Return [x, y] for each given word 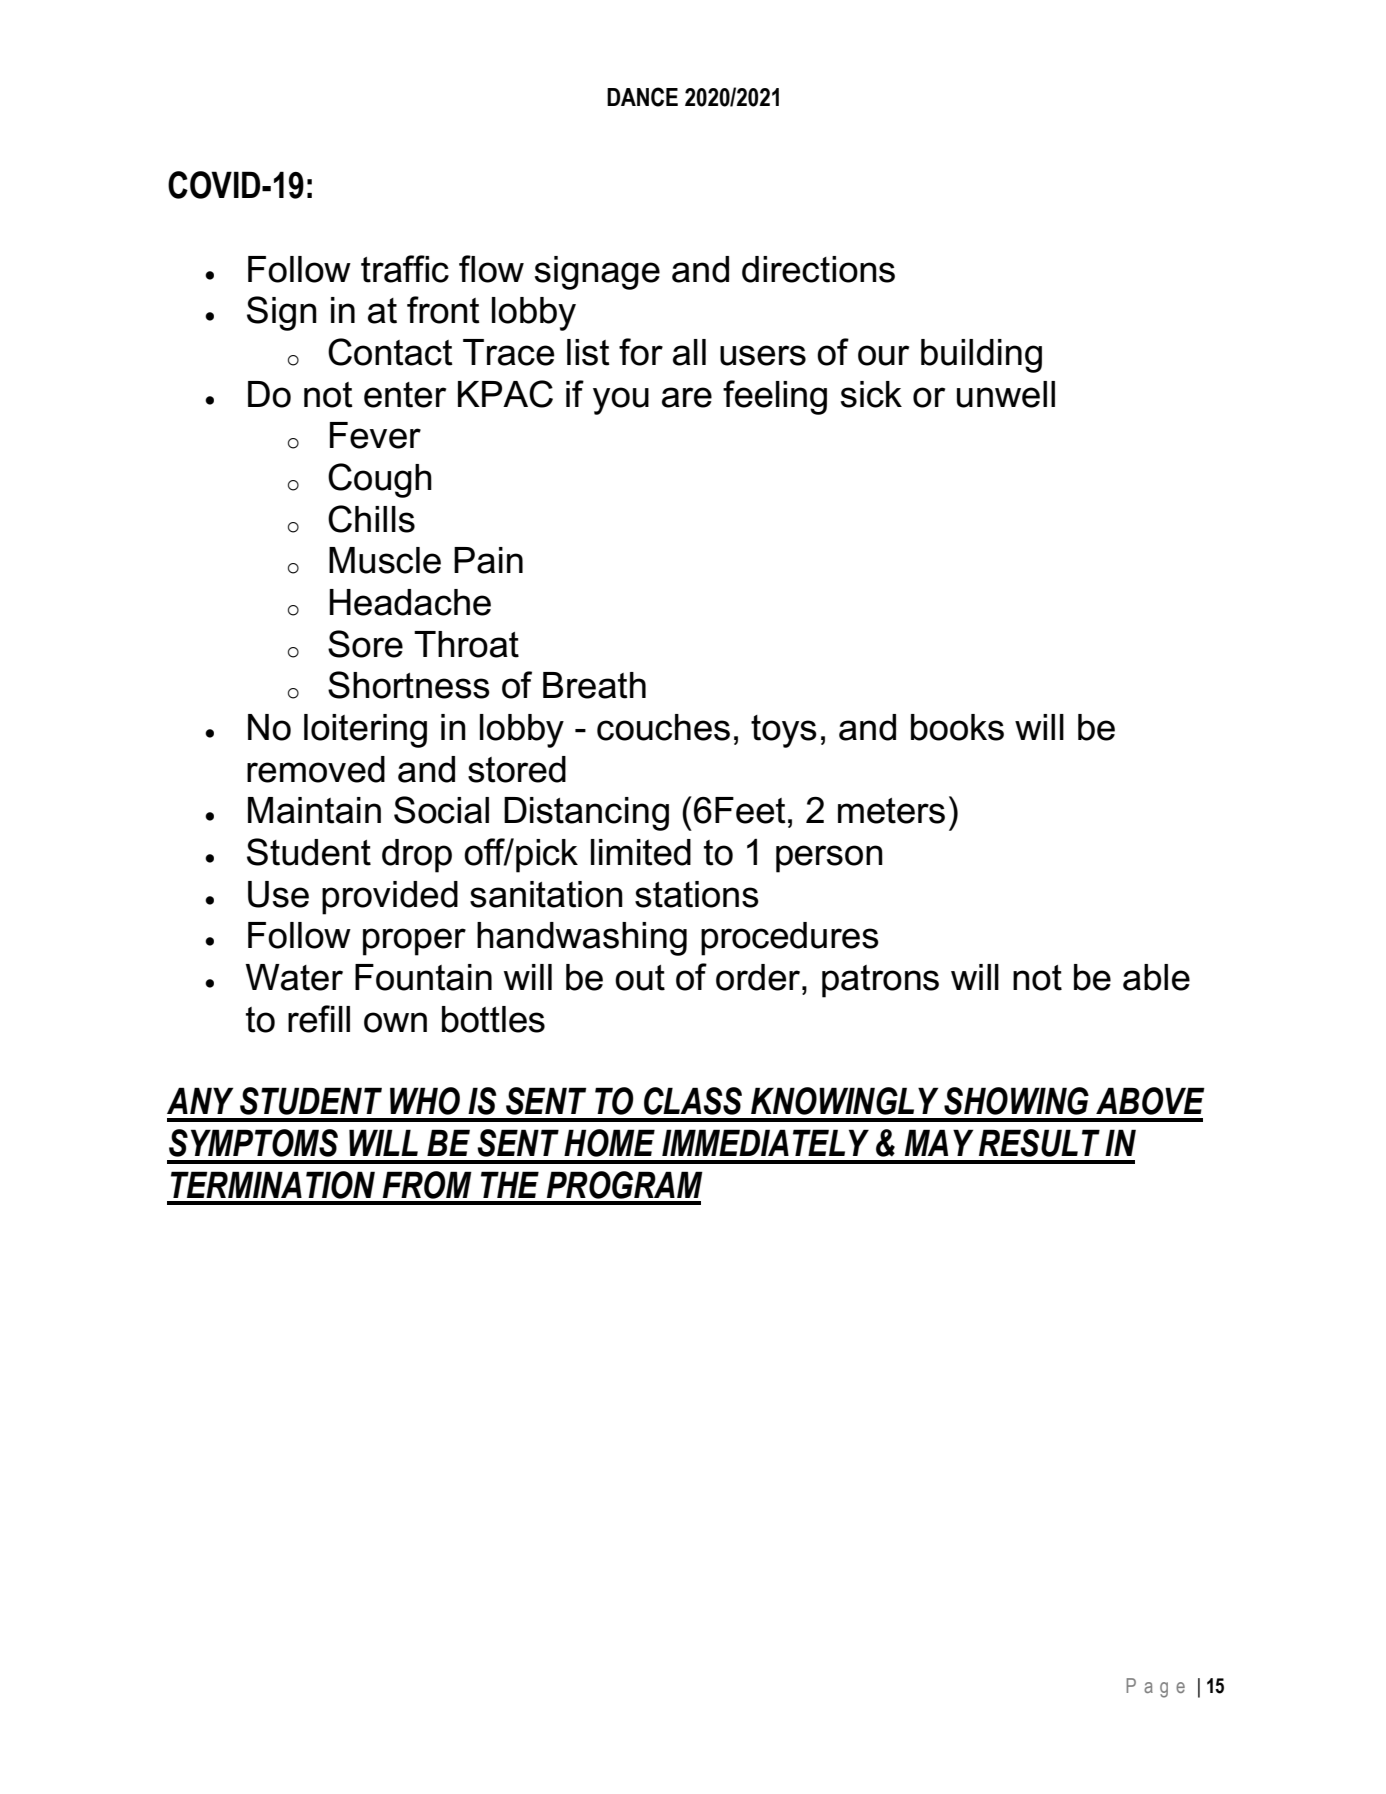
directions [818, 269]
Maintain [314, 810]
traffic [405, 269]
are [687, 397]
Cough [380, 480]
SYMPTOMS [253, 1143]
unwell [1006, 394]
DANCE [642, 97]
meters [891, 811]
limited [641, 852]
